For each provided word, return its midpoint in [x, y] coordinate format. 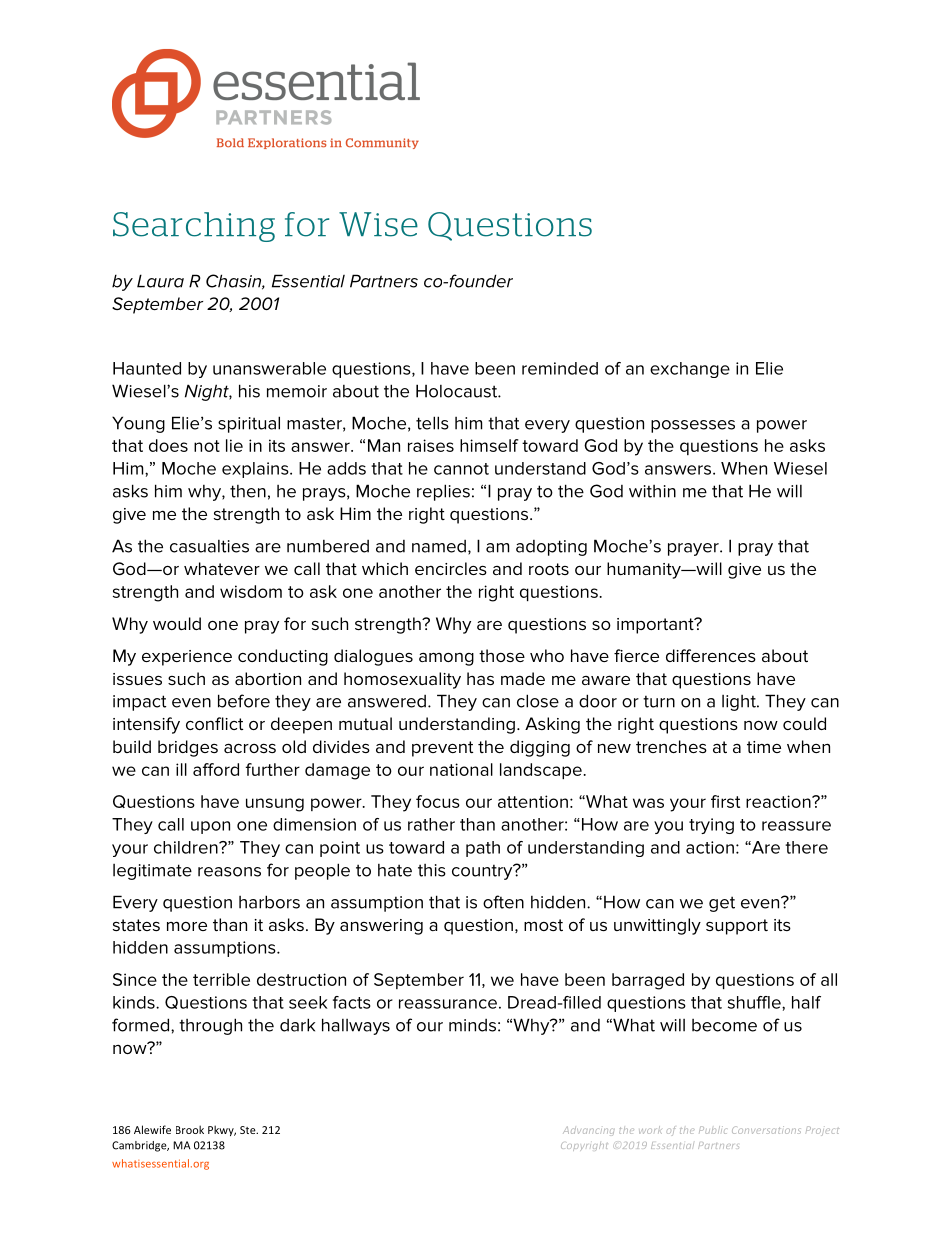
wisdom [251, 591]
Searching [194, 227]
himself [489, 445]
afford [216, 769]
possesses [693, 426]
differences [711, 655]
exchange [690, 370]
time [764, 747]
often [503, 902]
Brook [190, 1129]
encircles [451, 568]
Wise [378, 224]
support [737, 927]
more [187, 926]
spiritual [249, 424]
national [461, 769]
